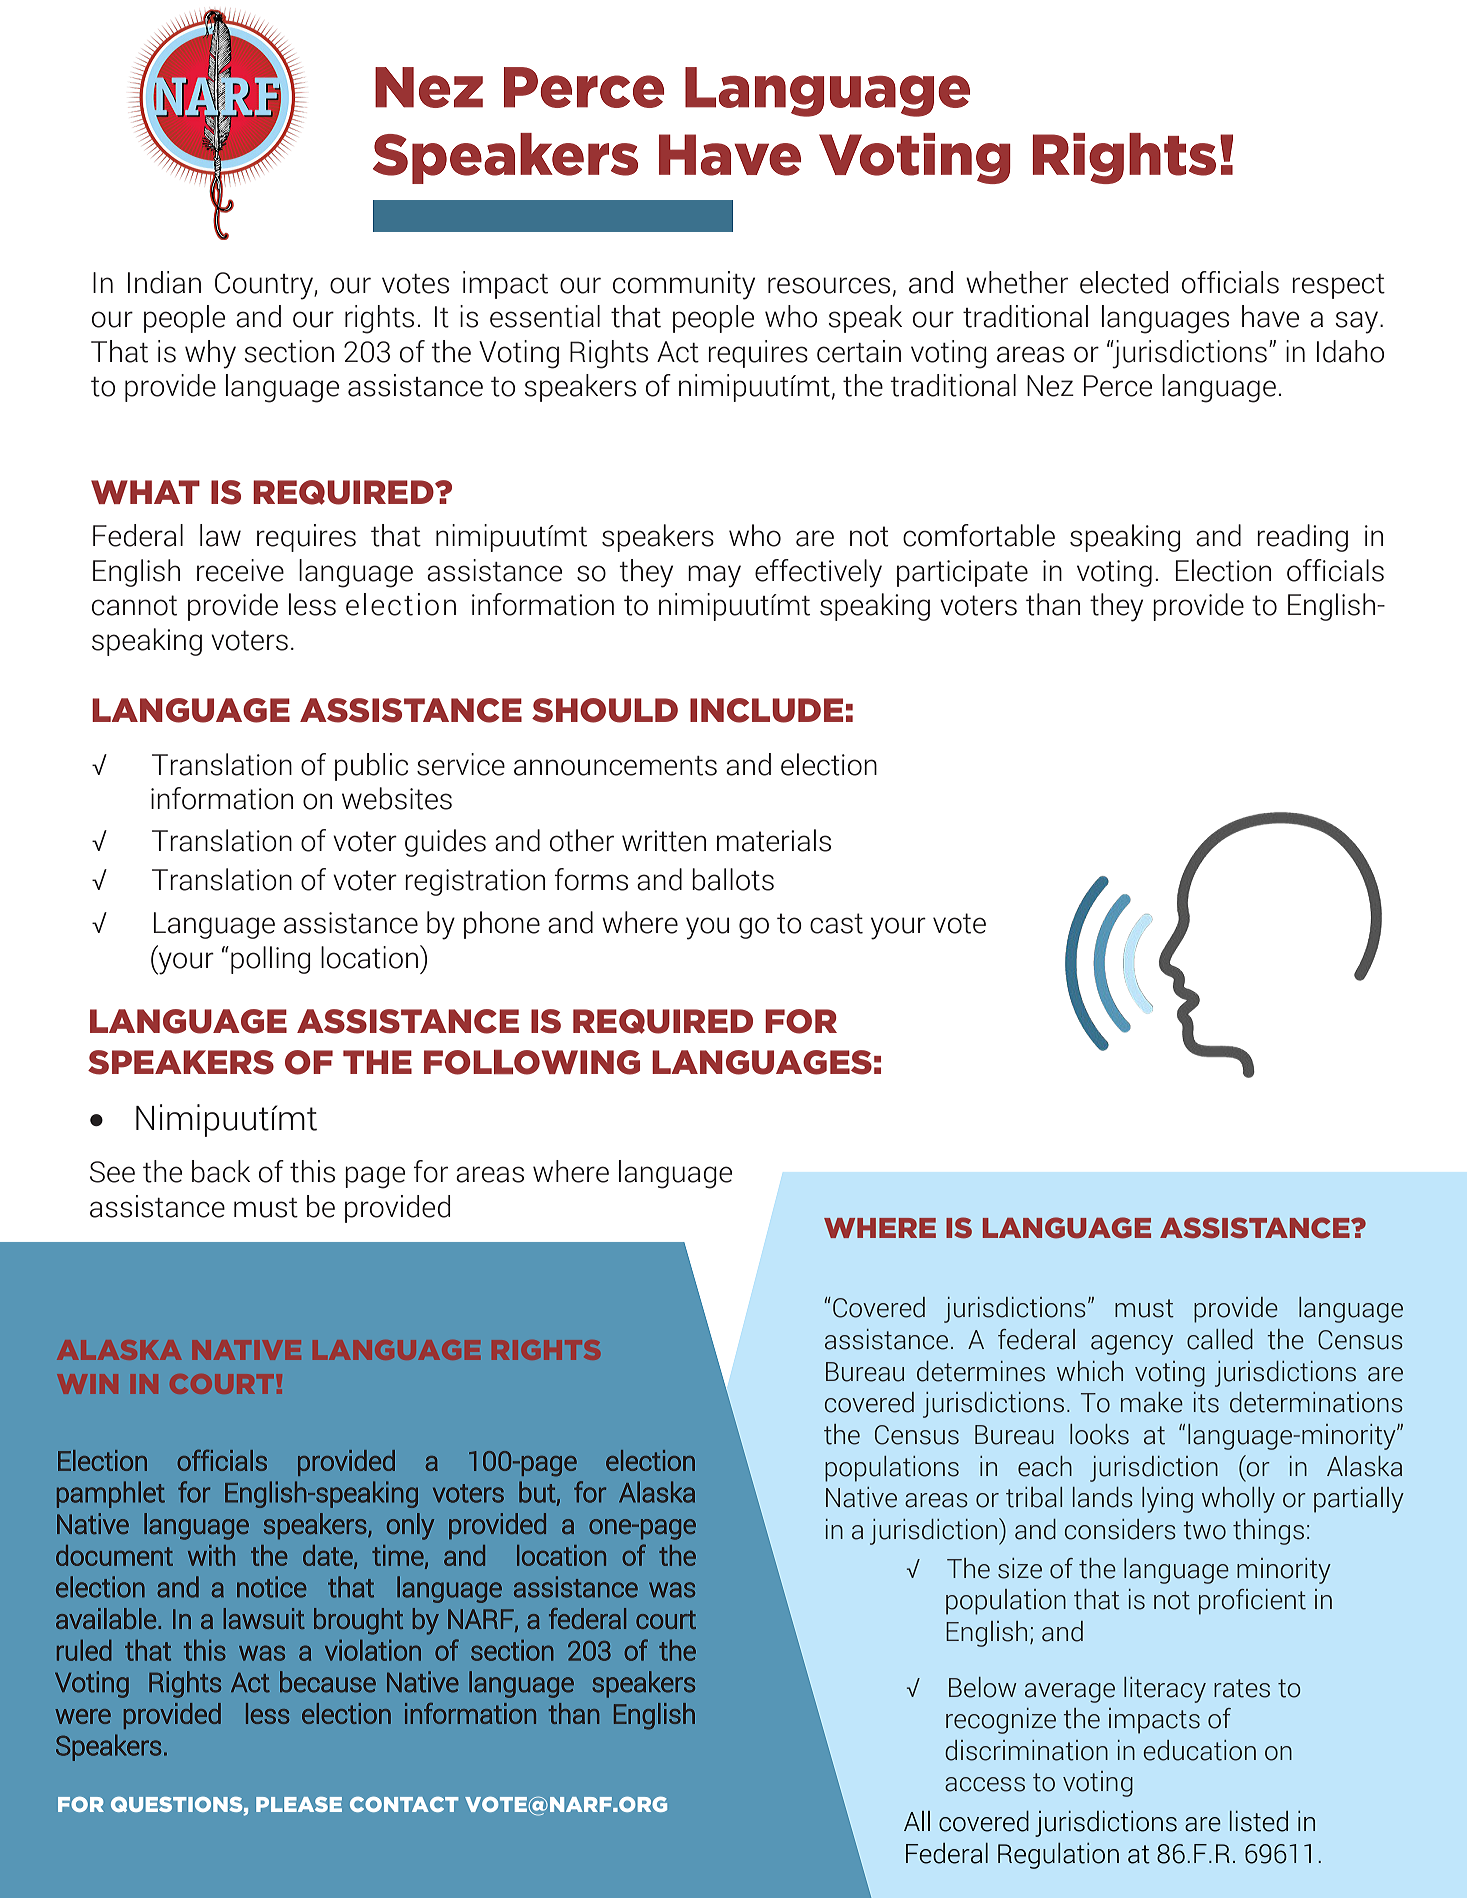 This screenshot has height=1898, width=1467. I want to click on community, so click(684, 285).
